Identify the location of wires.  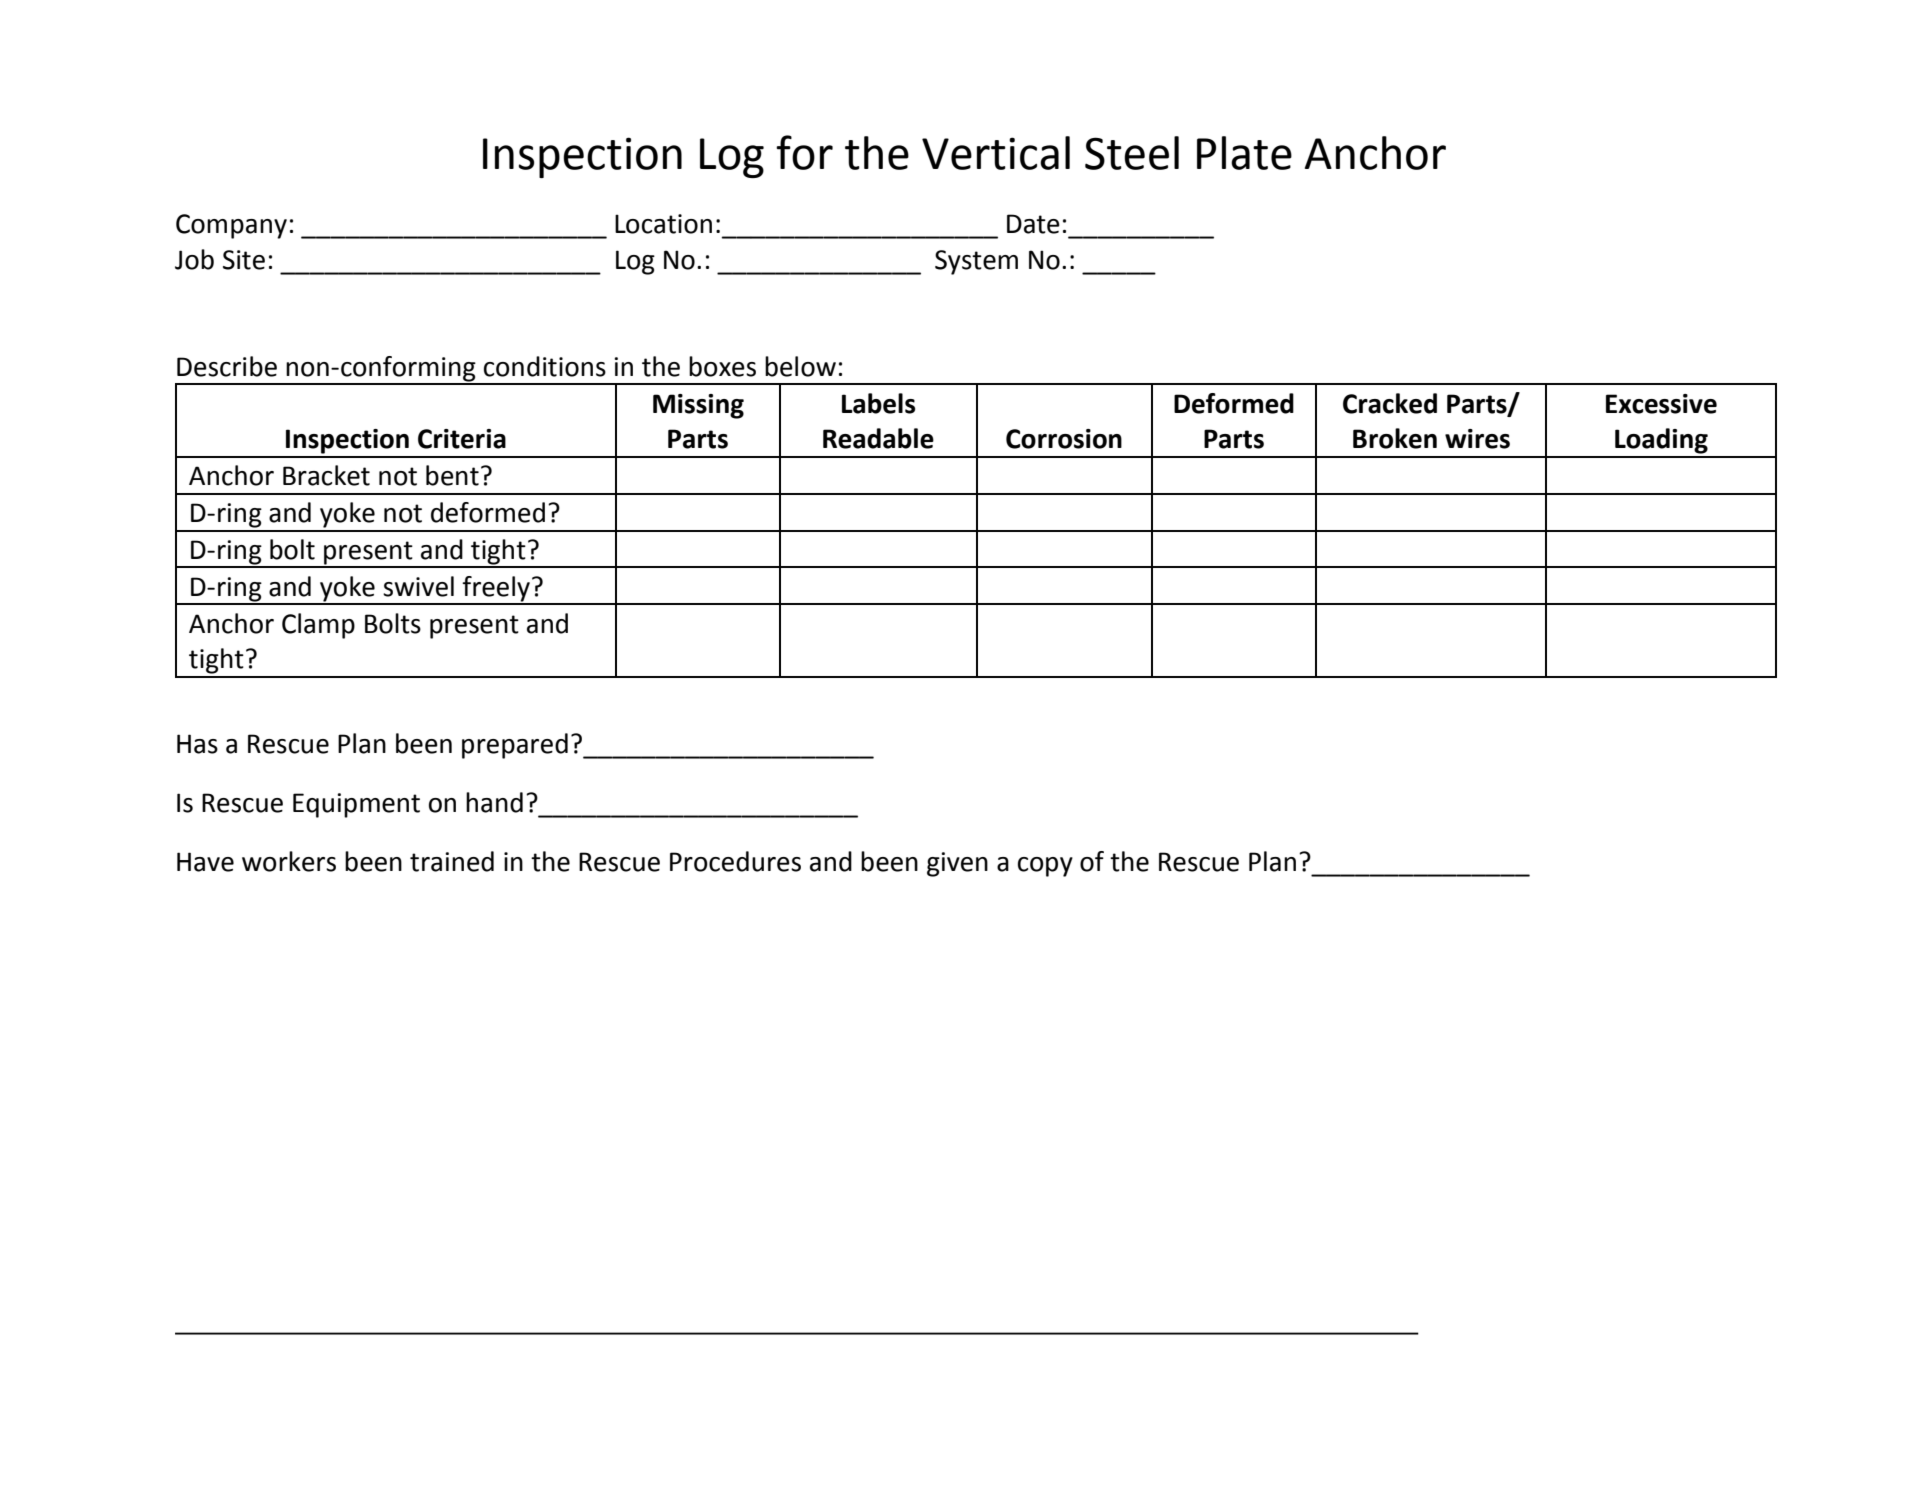
(1477, 439).
